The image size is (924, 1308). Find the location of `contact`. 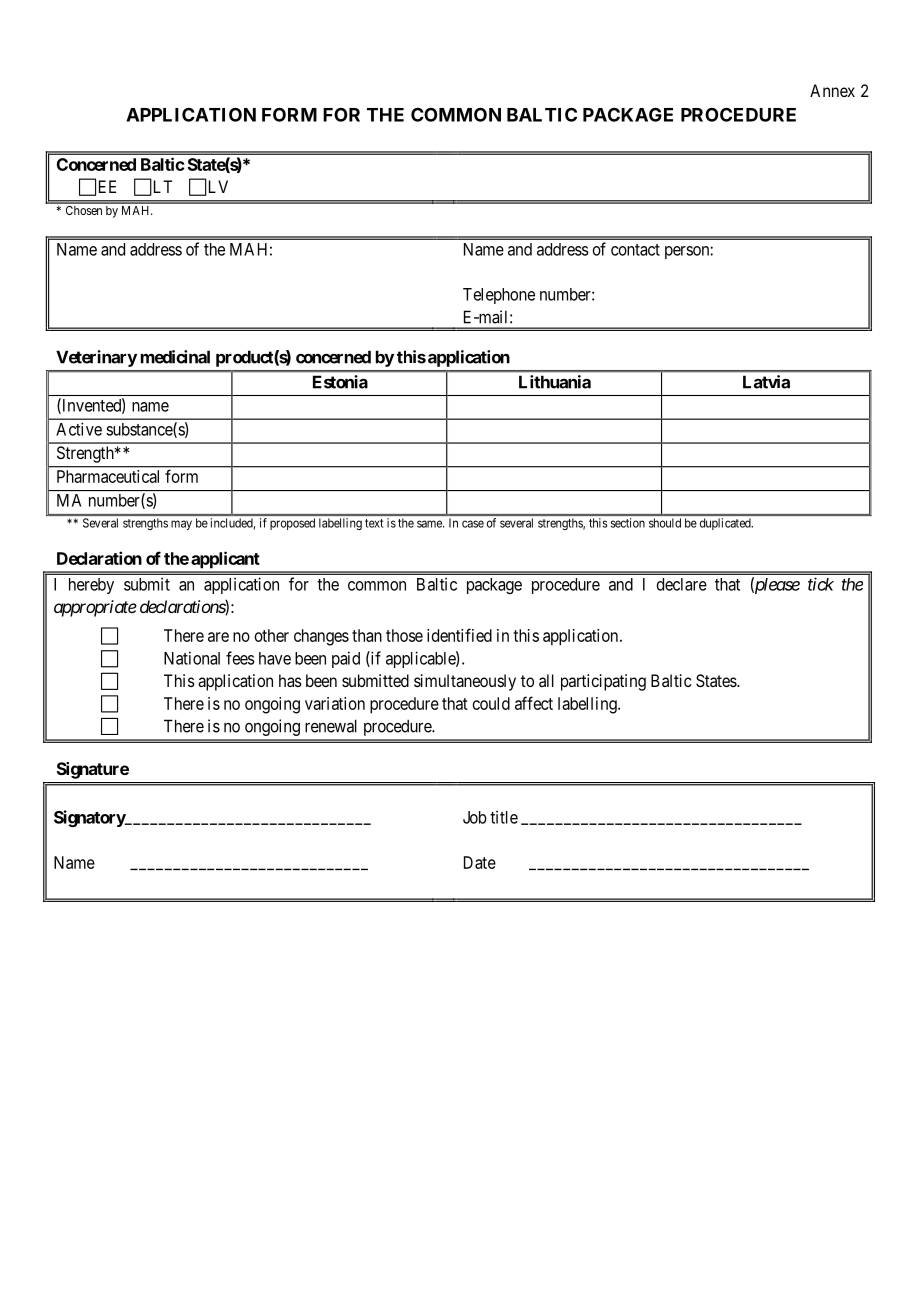

contact is located at coordinates (635, 250).
